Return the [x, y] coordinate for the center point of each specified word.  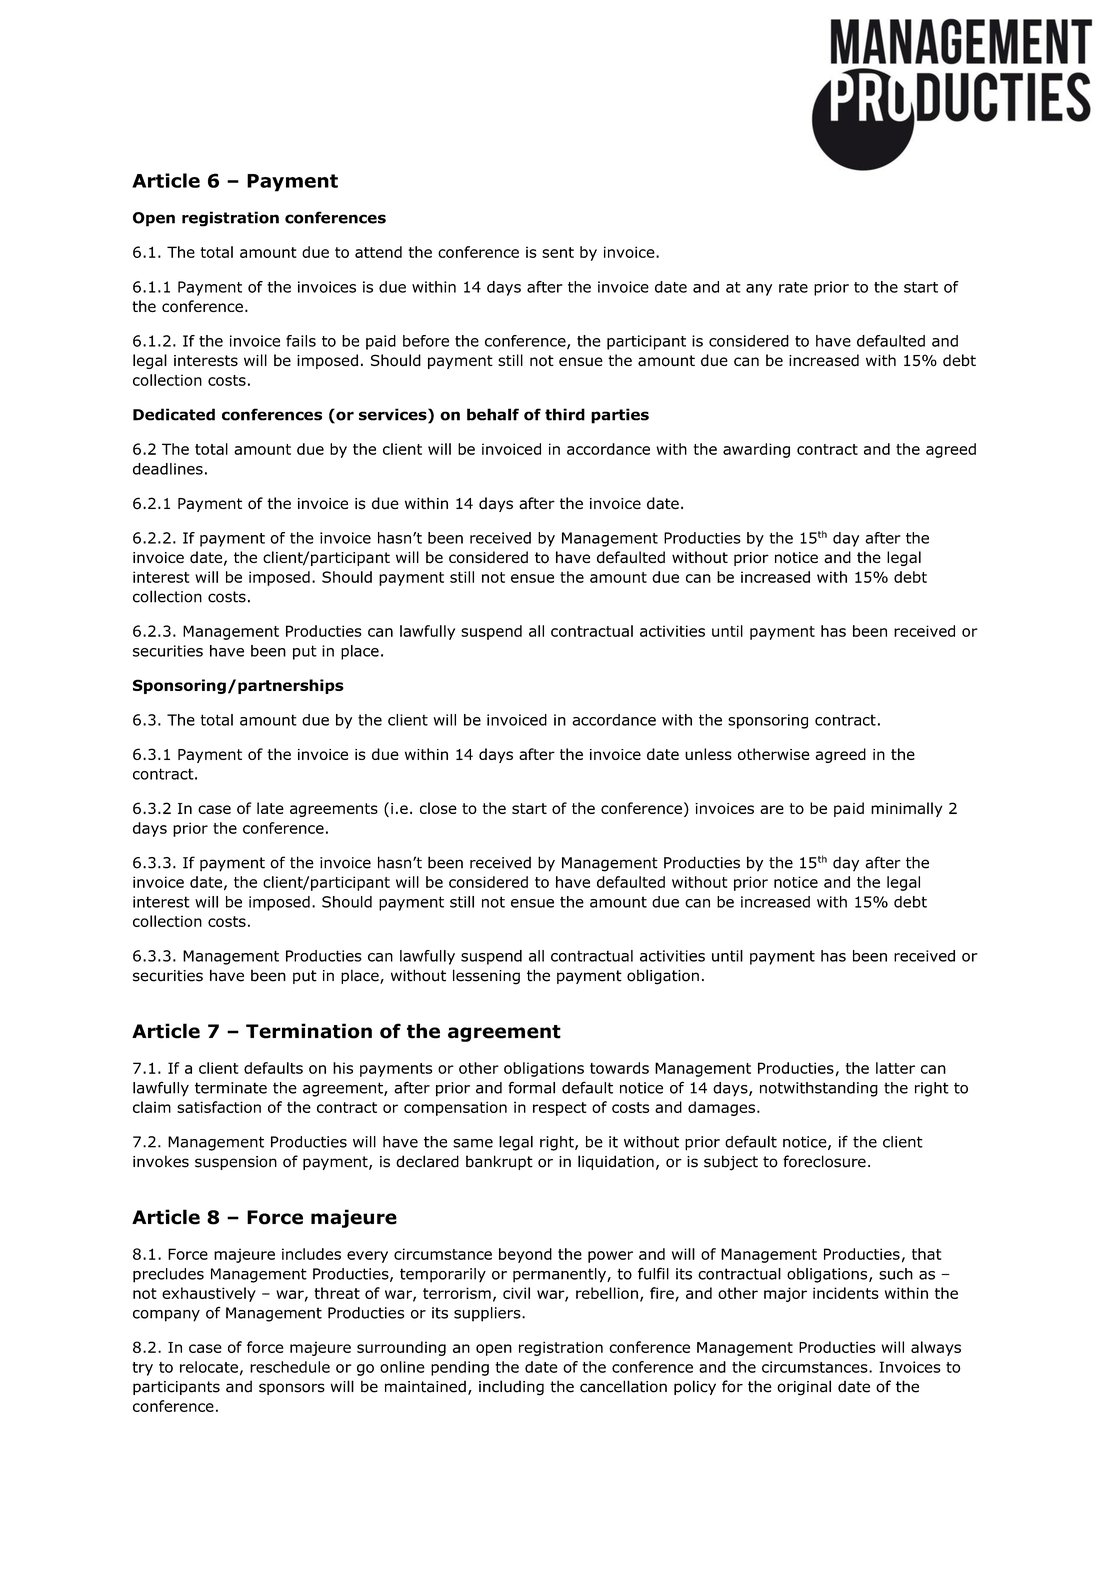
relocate [209, 1367]
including [511, 1388]
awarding [756, 450]
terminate [231, 1088]
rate [793, 287]
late [270, 808]
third [565, 414]
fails [301, 341]
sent [558, 252]
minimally [907, 809]
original [804, 1388]
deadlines [168, 469]
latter [895, 1068]
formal [531, 1087]
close [438, 808]
